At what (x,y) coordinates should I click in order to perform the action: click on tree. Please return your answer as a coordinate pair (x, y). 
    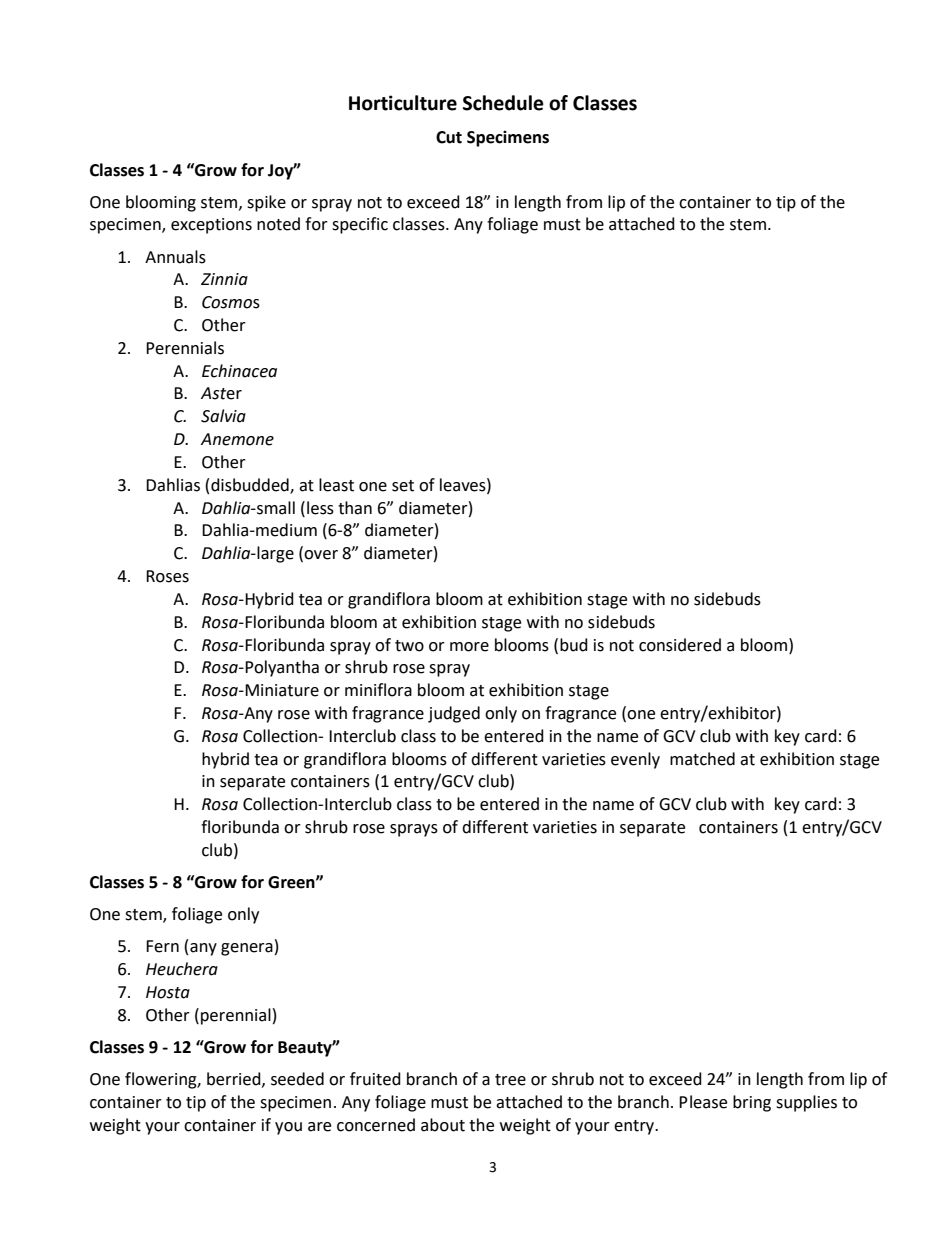
    Looking at the image, I should click on (510, 1080).
